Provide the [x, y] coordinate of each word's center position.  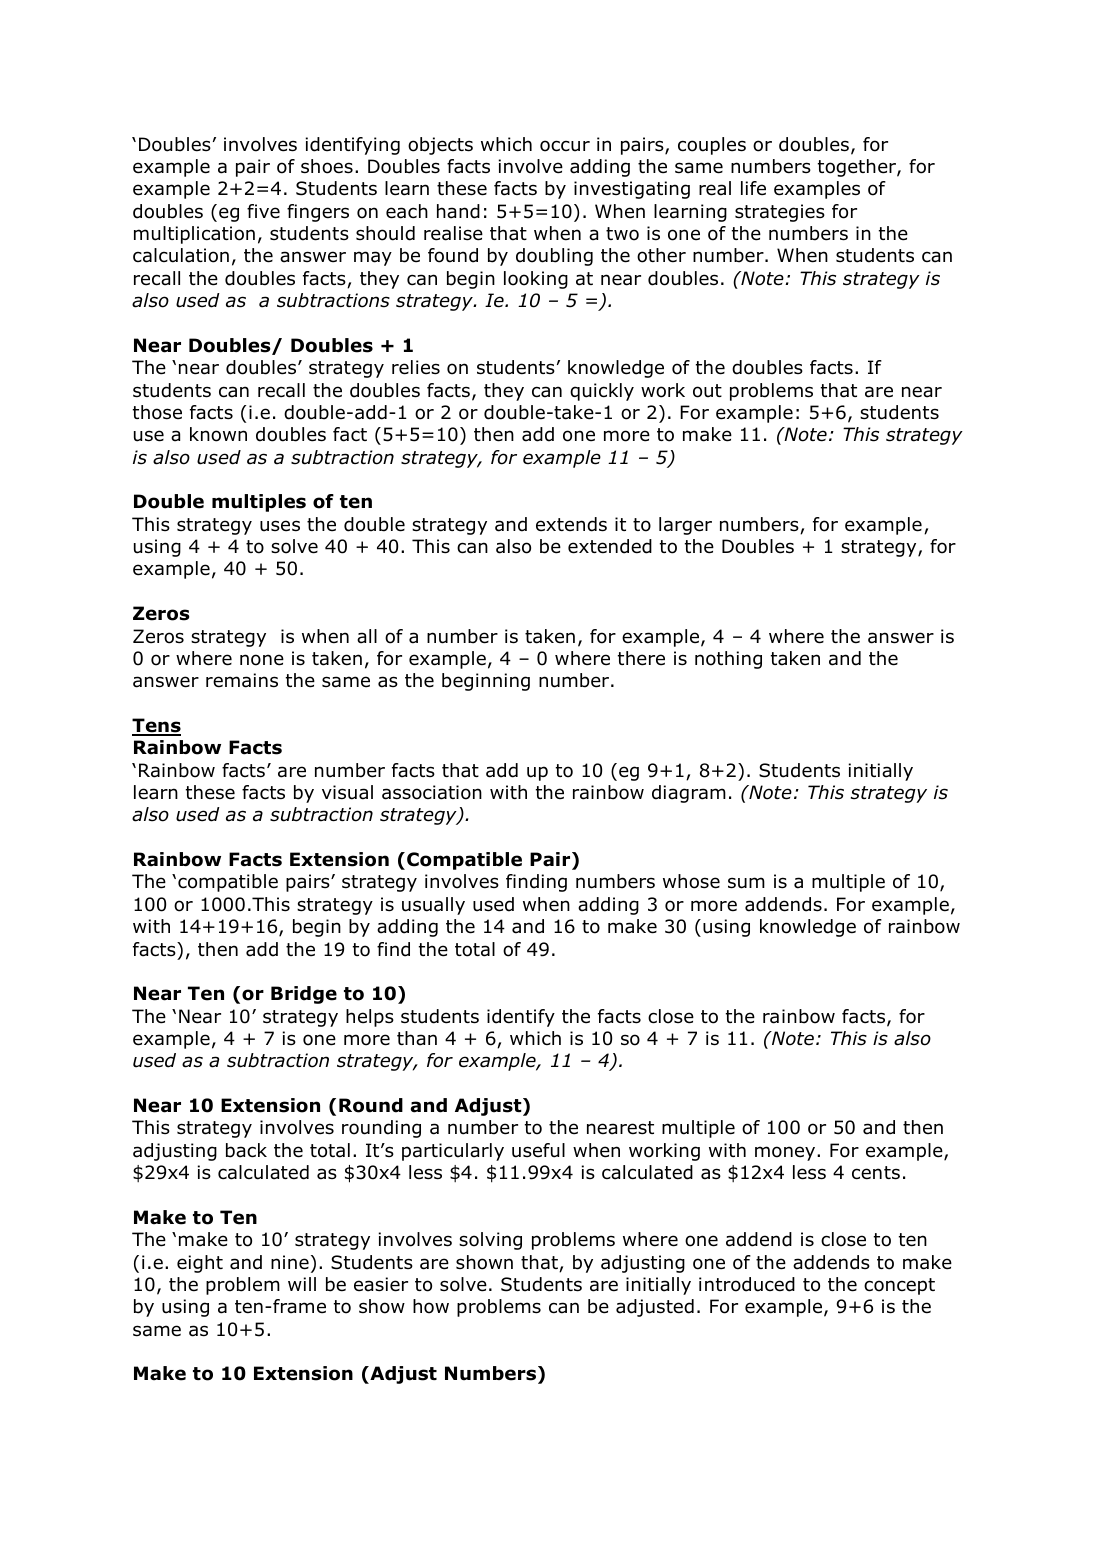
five [263, 211]
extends [571, 524]
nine [290, 1262]
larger [685, 526]
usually [433, 906]
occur [565, 146]
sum [746, 883]
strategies [780, 213]
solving [490, 1241]
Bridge [304, 995]
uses [280, 526]
